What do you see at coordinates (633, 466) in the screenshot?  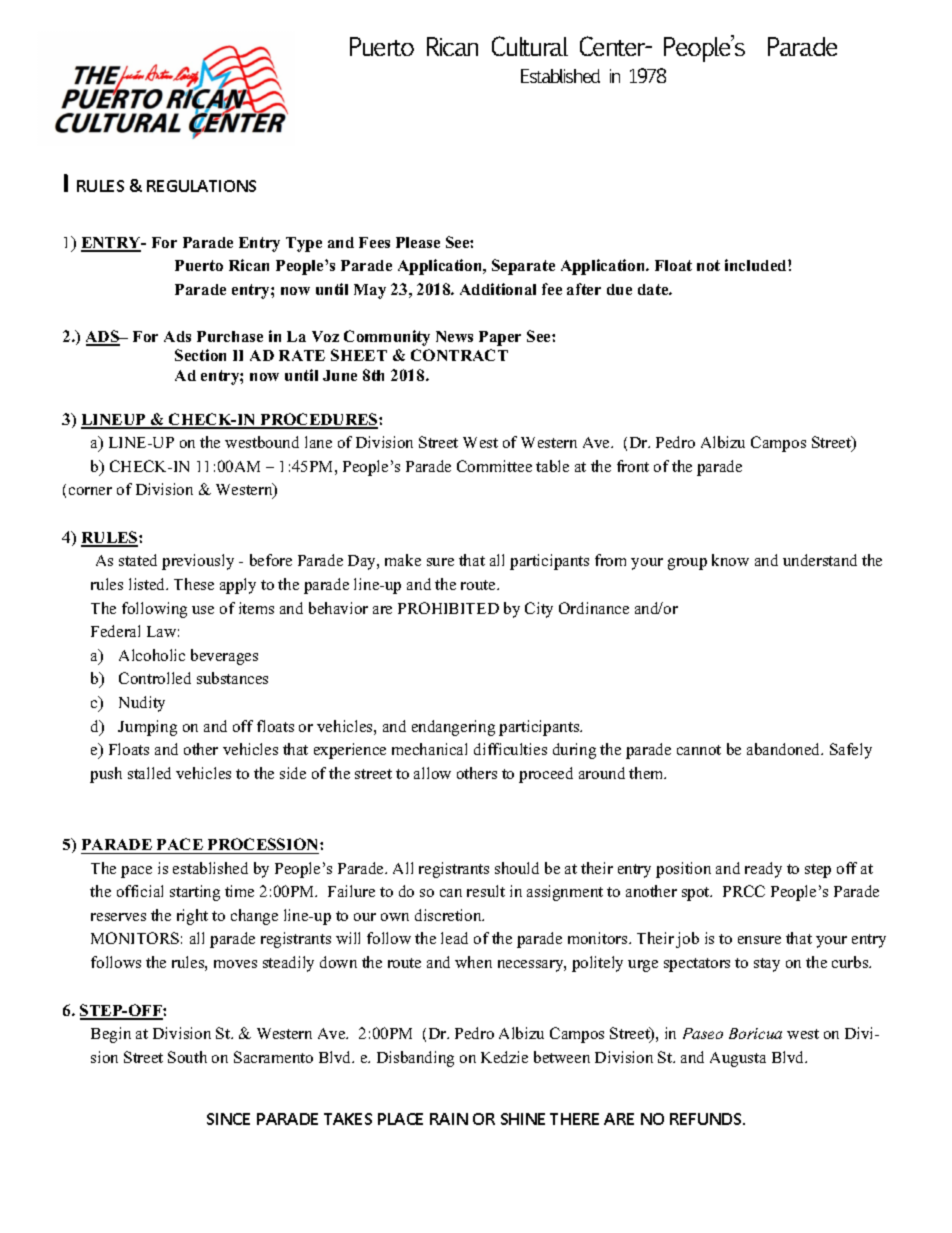 I see `front` at bounding box center [633, 466].
